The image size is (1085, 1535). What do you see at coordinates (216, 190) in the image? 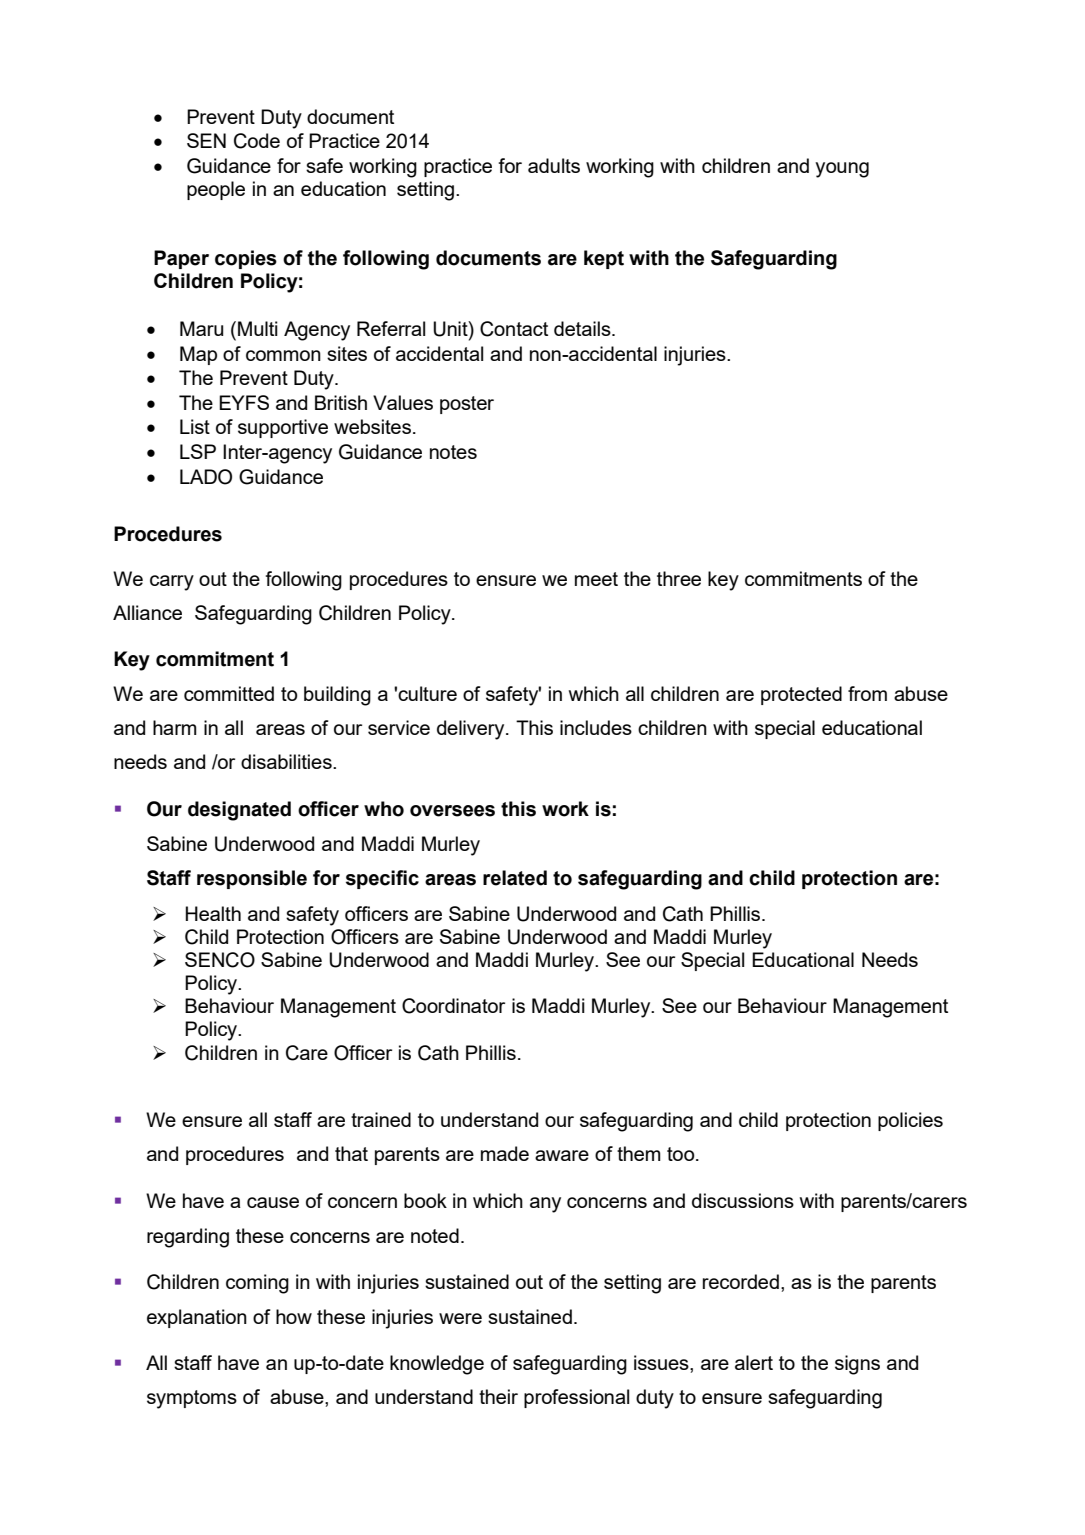
I see `people` at bounding box center [216, 190].
